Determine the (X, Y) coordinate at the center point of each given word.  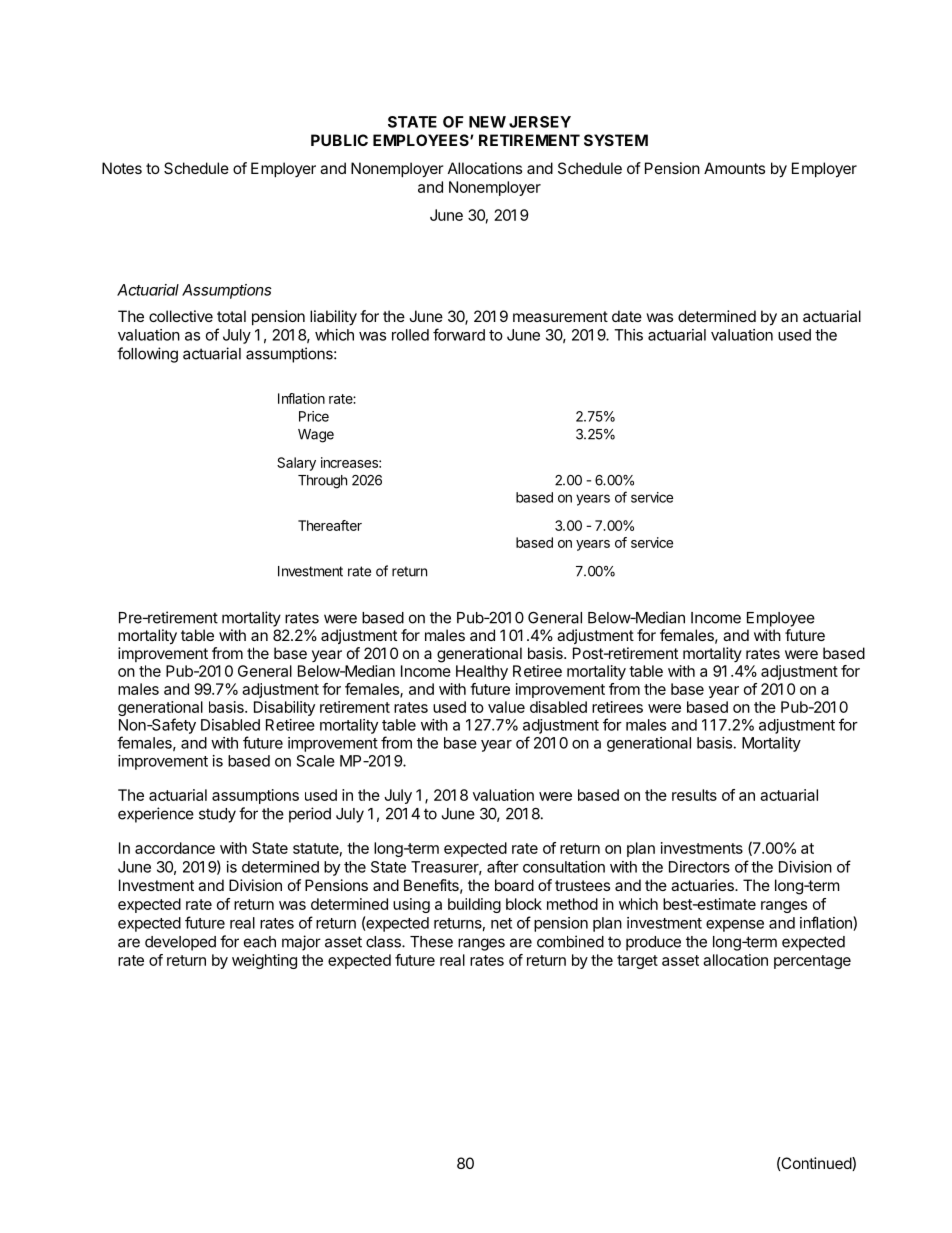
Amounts (734, 168)
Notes (122, 168)
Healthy (482, 672)
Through (322, 482)
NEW (487, 122)
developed (180, 943)
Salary (296, 464)
